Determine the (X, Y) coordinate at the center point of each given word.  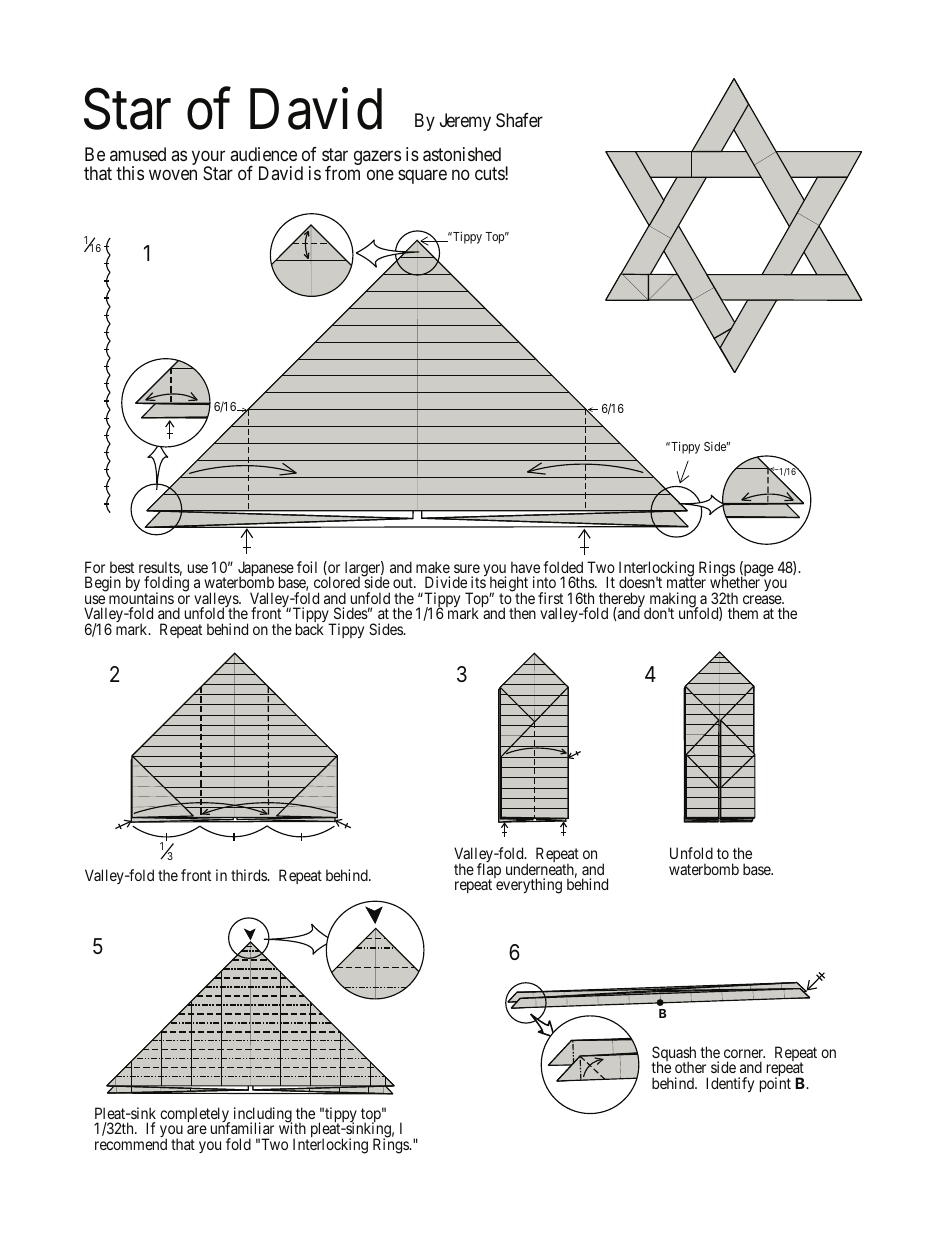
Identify (730, 1084)
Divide (446, 582)
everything (529, 886)
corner (744, 1053)
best (122, 567)
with (292, 1128)
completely (195, 1116)
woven (173, 174)
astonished (462, 154)
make (433, 567)
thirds (250, 875)
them (743, 613)
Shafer (519, 120)
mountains (141, 598)
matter (686, 582)
